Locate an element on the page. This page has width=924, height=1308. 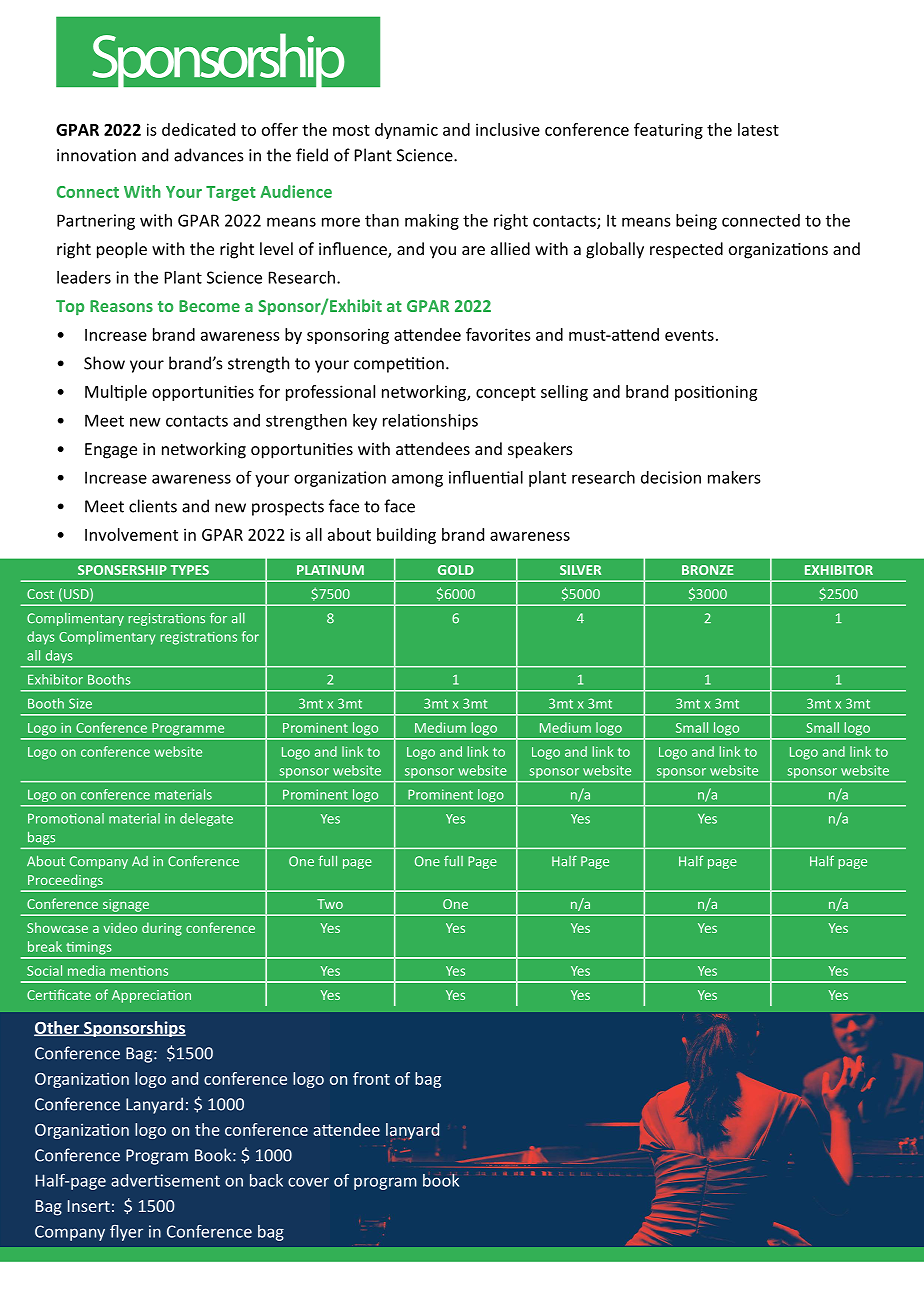
Insert is located at coordinates (89, 1206).
